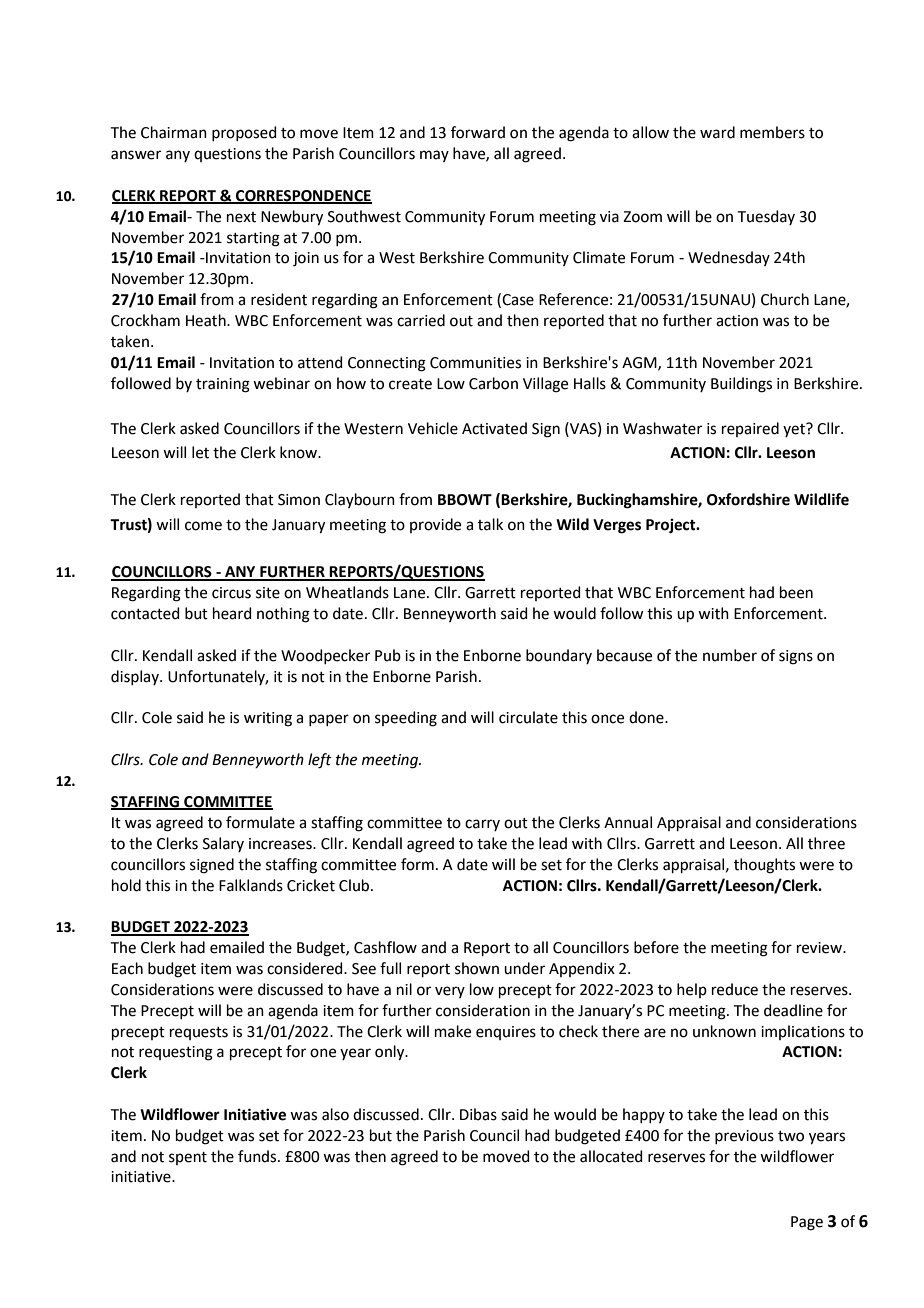  Describe the element at coordinates (223, 844) in the screenshot. I see `Salary` at that location.
